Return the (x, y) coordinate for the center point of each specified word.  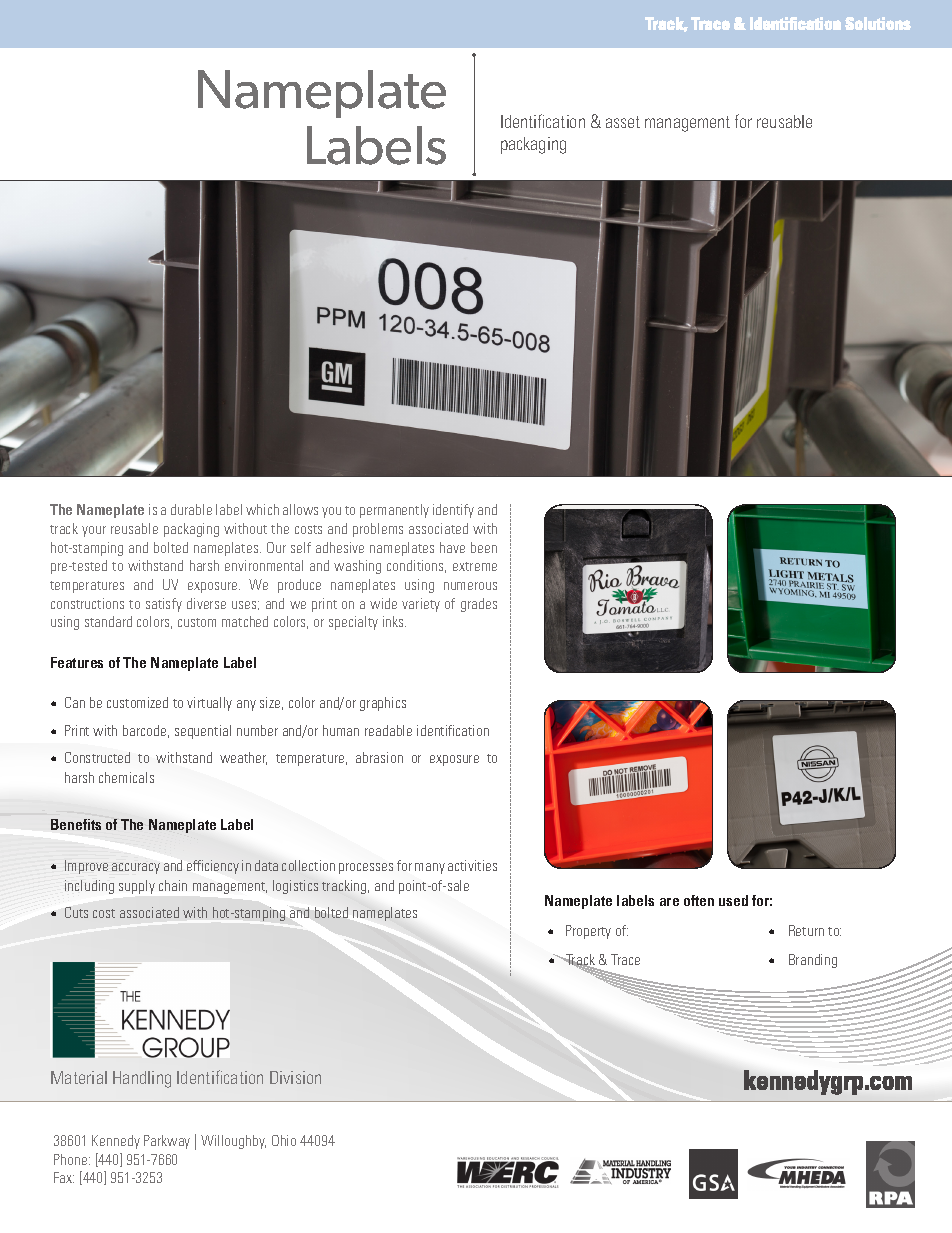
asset (623, 122)
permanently (394, 511)
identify (453, 511)
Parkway (167, 1142)
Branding (813, 961)
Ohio (284, 1140)
